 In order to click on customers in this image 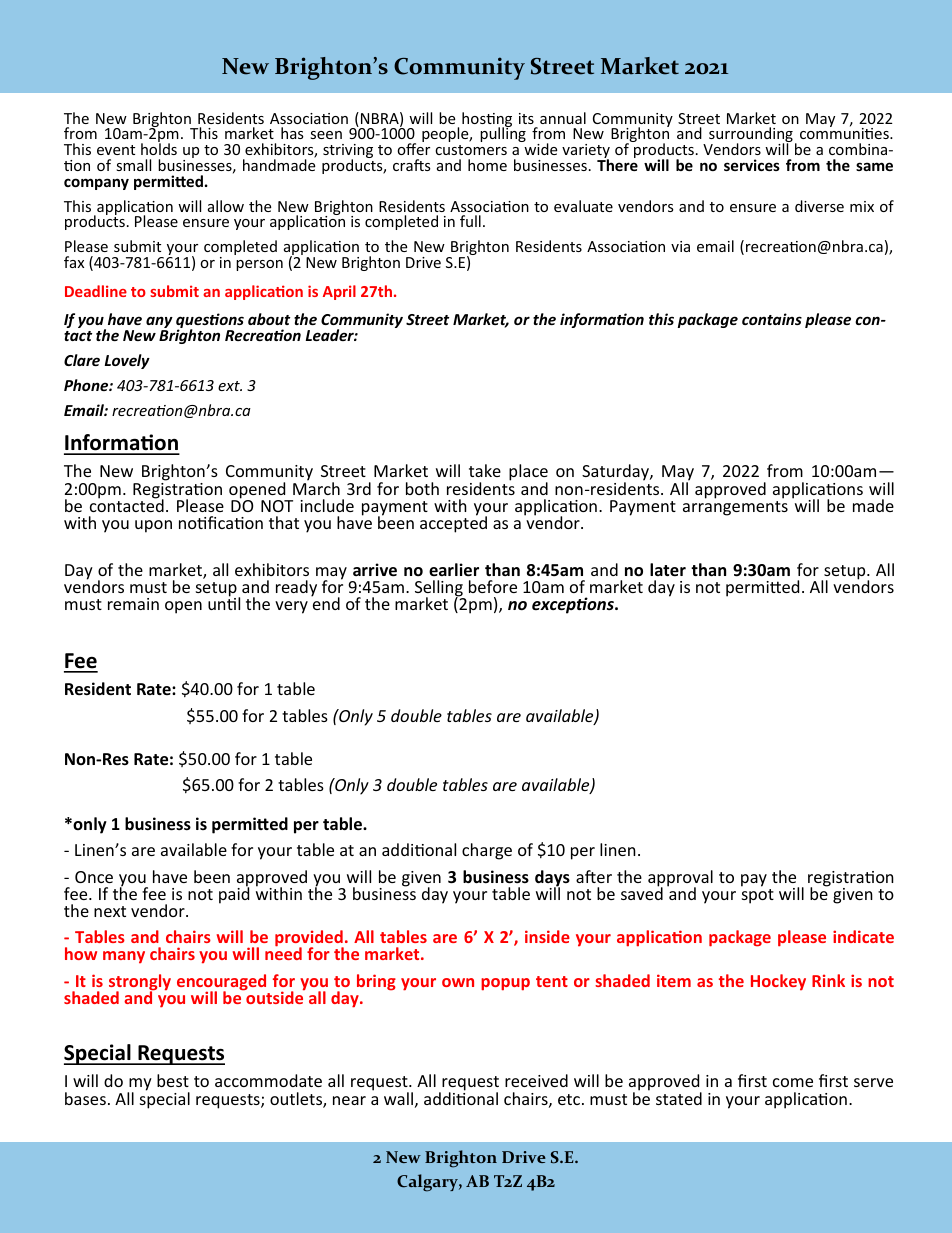, I will do `click(471, 150)`.
